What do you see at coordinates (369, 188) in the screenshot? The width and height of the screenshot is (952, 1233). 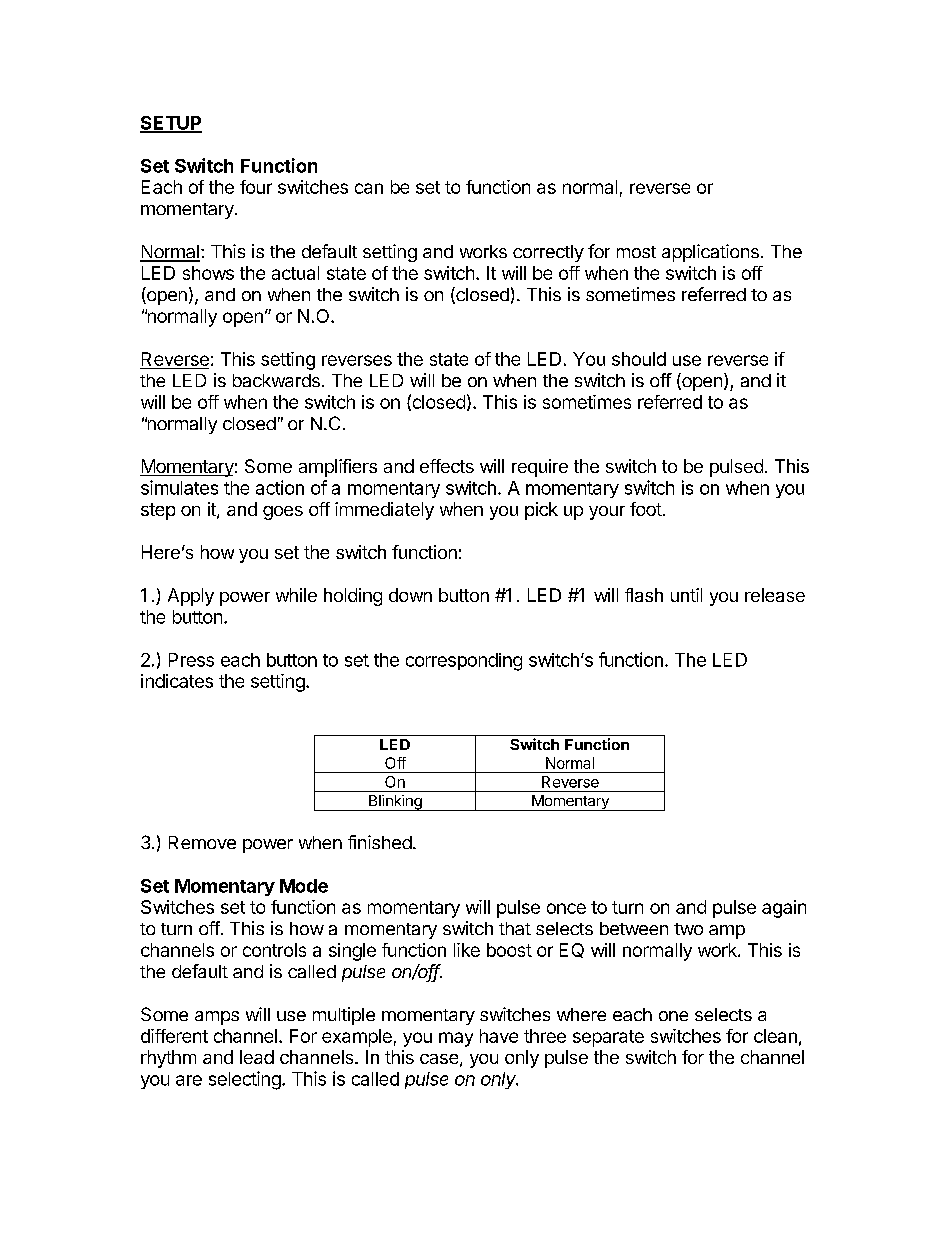 I see `can` at bounding box center [369, 188].
